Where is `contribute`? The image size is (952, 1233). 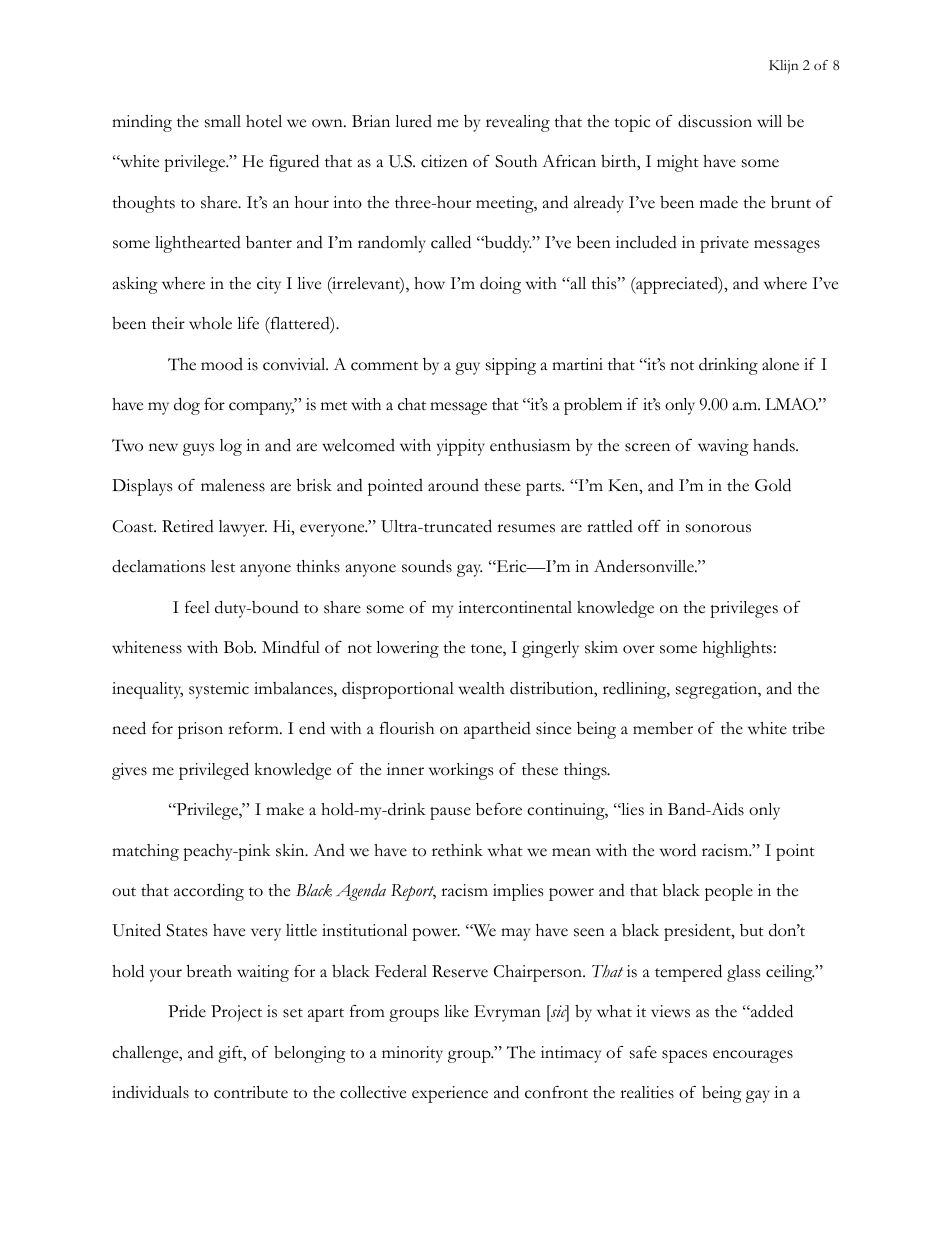
contribute is located at coordinates (251, 1092).
